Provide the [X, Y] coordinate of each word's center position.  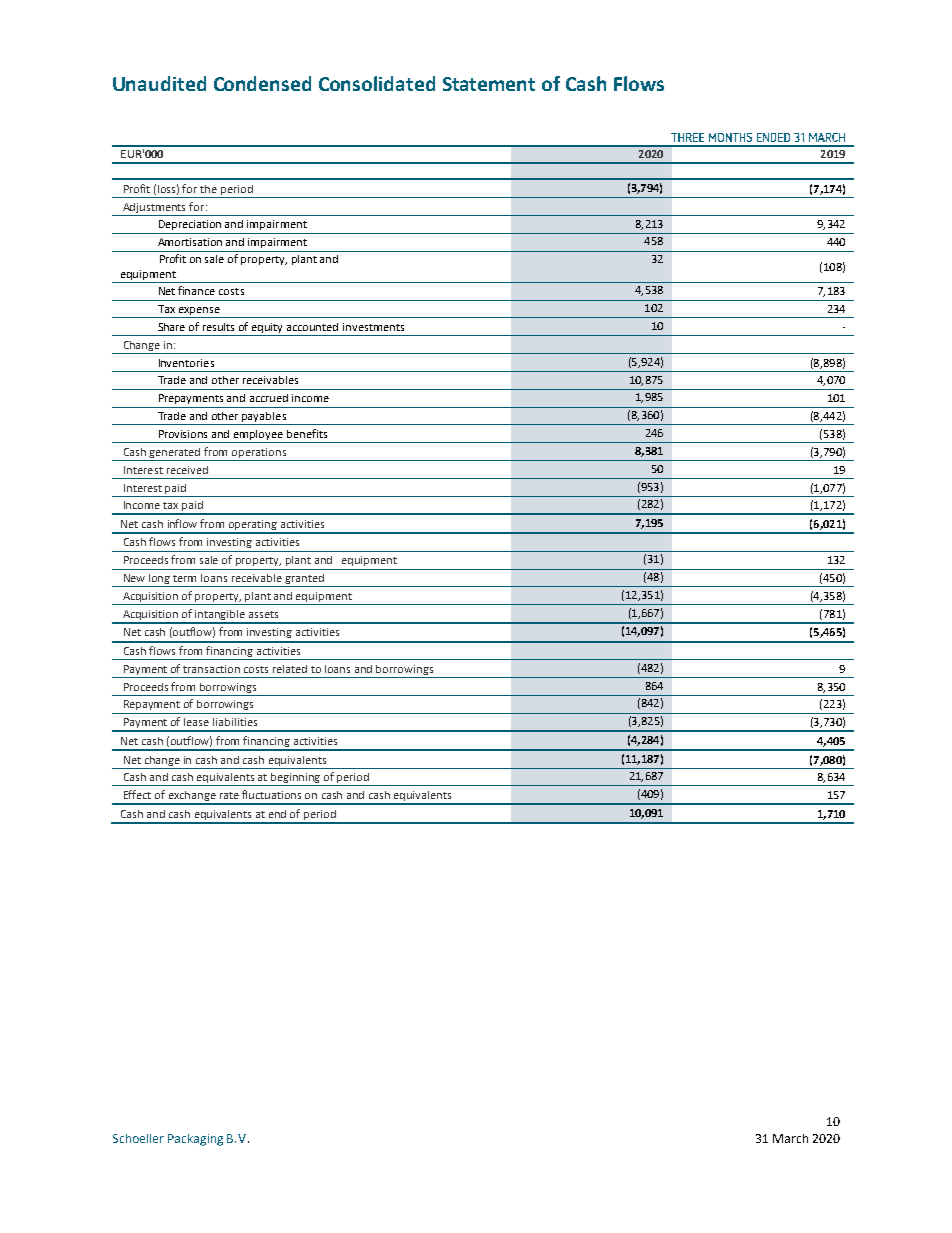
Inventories [186, 363]
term [184, 578]
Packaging [195, 1140]
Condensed [262, 83]
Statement [489, 84]
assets [263, 614]
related [290, 669]
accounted [312, 327]
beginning [296, 779]
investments [373, 327]
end [277, 814]
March [790, 1138]
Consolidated [377, 83]
